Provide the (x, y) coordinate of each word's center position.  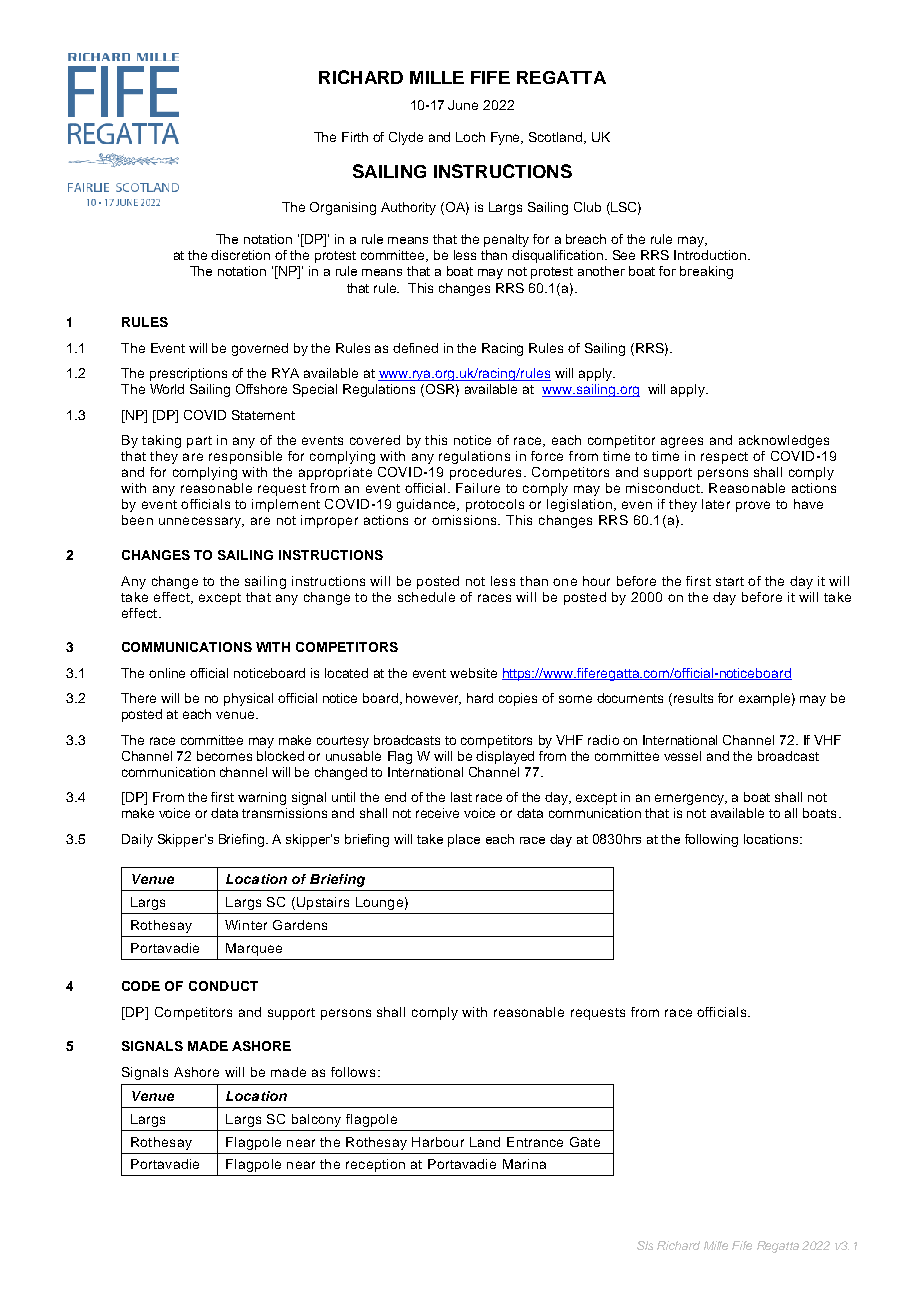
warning (262, 798)
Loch (470, 137)
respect (724, 458)
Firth (355, 137)
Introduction (711, 255)
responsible (245, 457)
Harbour (438, 1142)
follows (353, 1072)
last (461, 797)
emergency (691, 799)
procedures (485, 473)
